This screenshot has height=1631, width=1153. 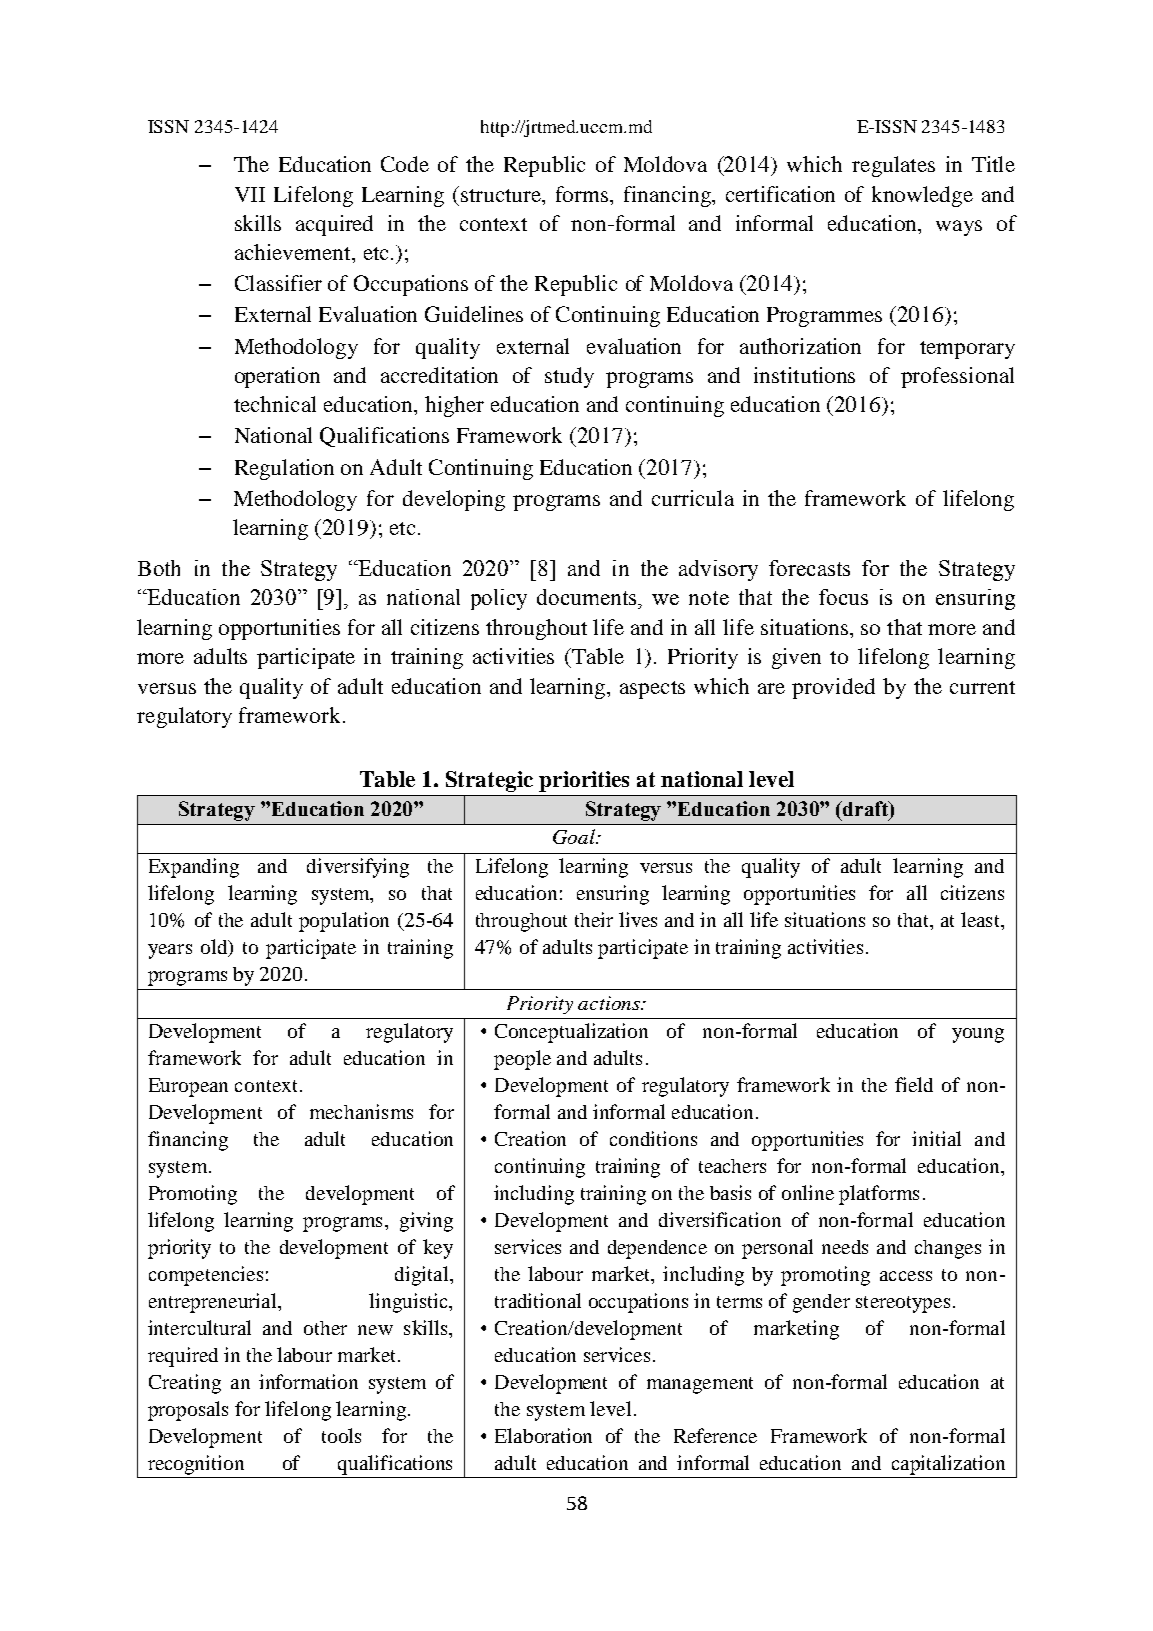 What do you see at coordinates (284, 469) in the screenshot?
I see `Regulation` at bounding box center [284, 469].
